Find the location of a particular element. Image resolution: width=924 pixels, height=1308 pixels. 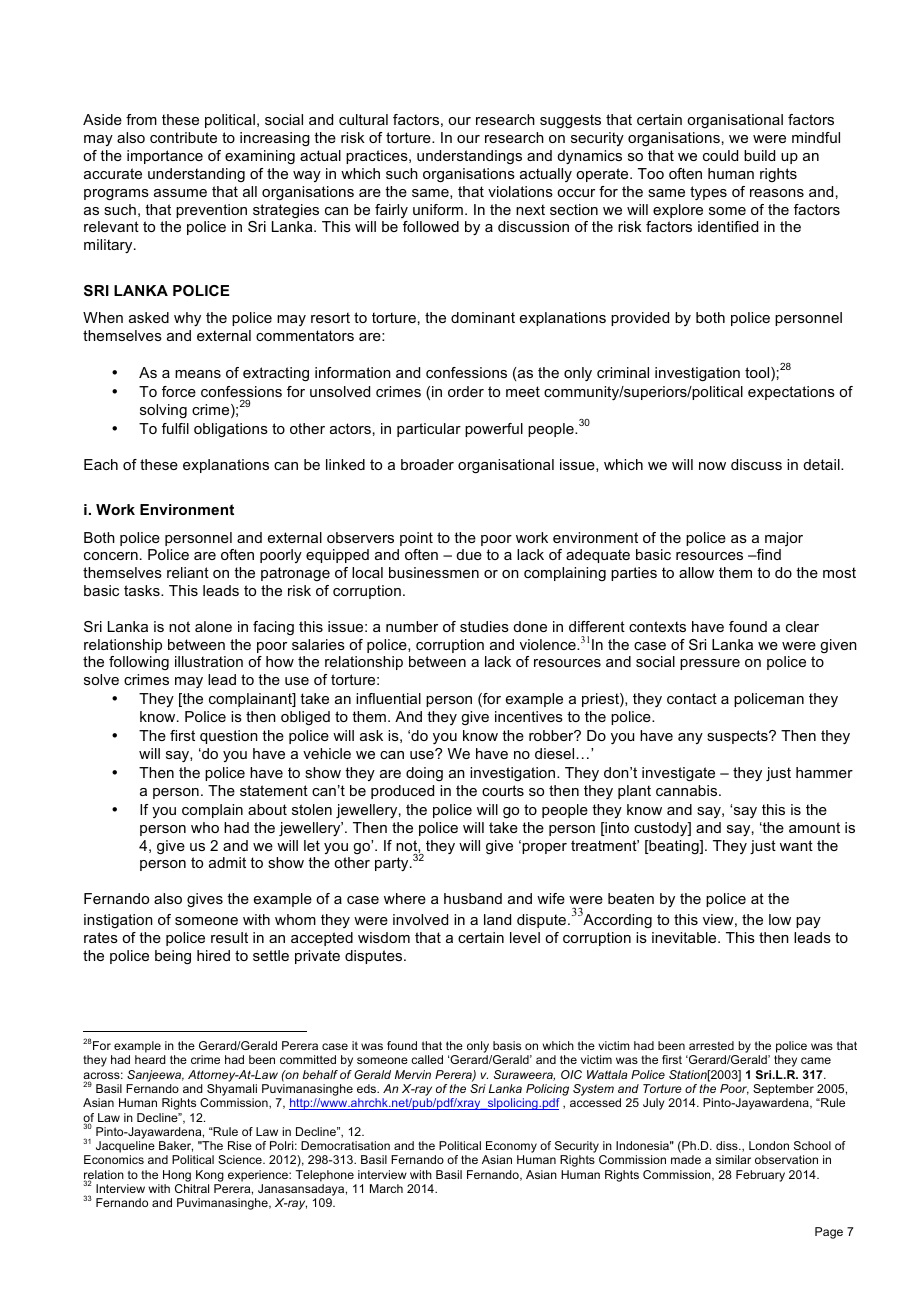

contribute is located at coordinates (183, 137).
